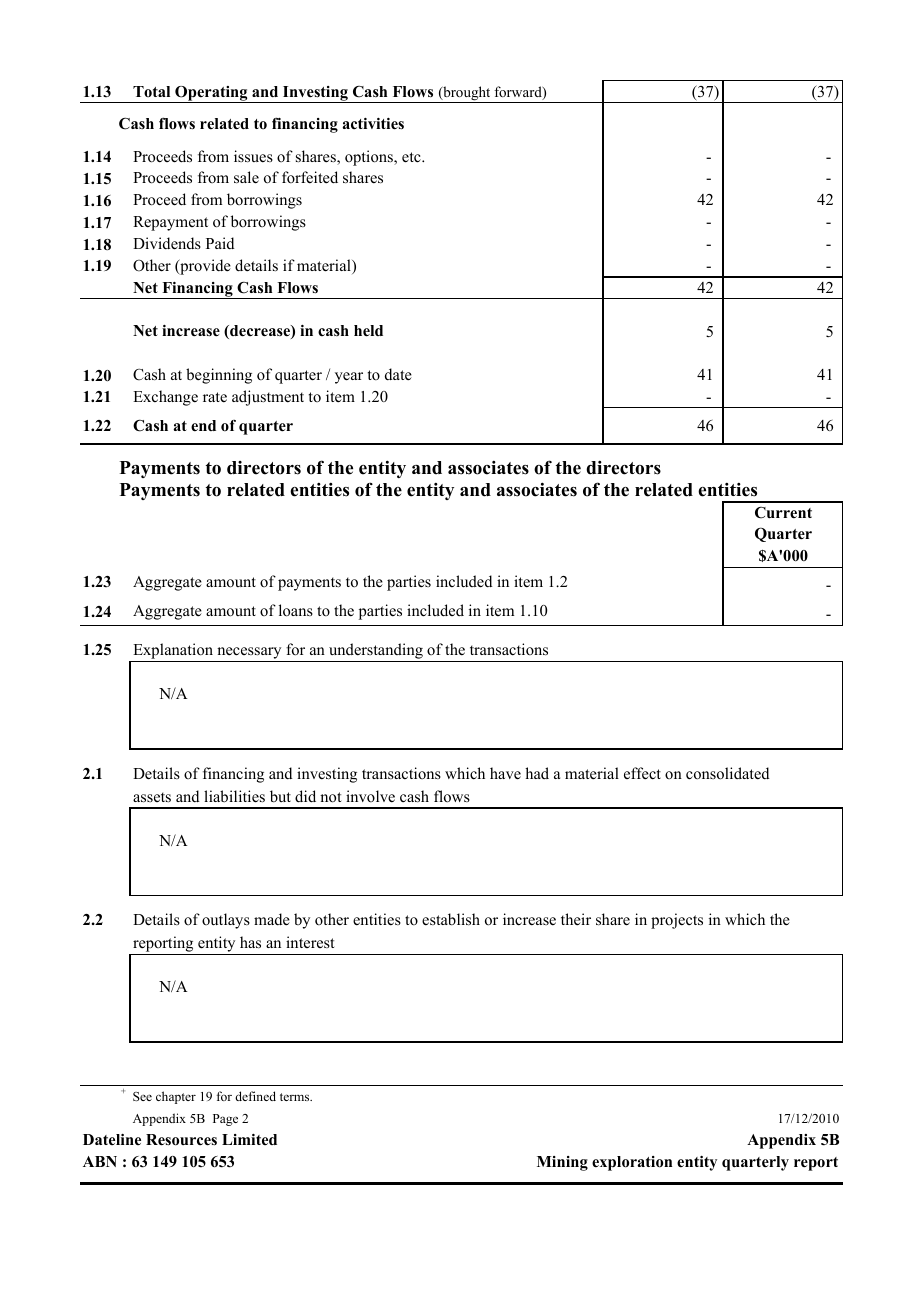 The image size is (924, 1308). I want to click on etc, so click(412, 157).
